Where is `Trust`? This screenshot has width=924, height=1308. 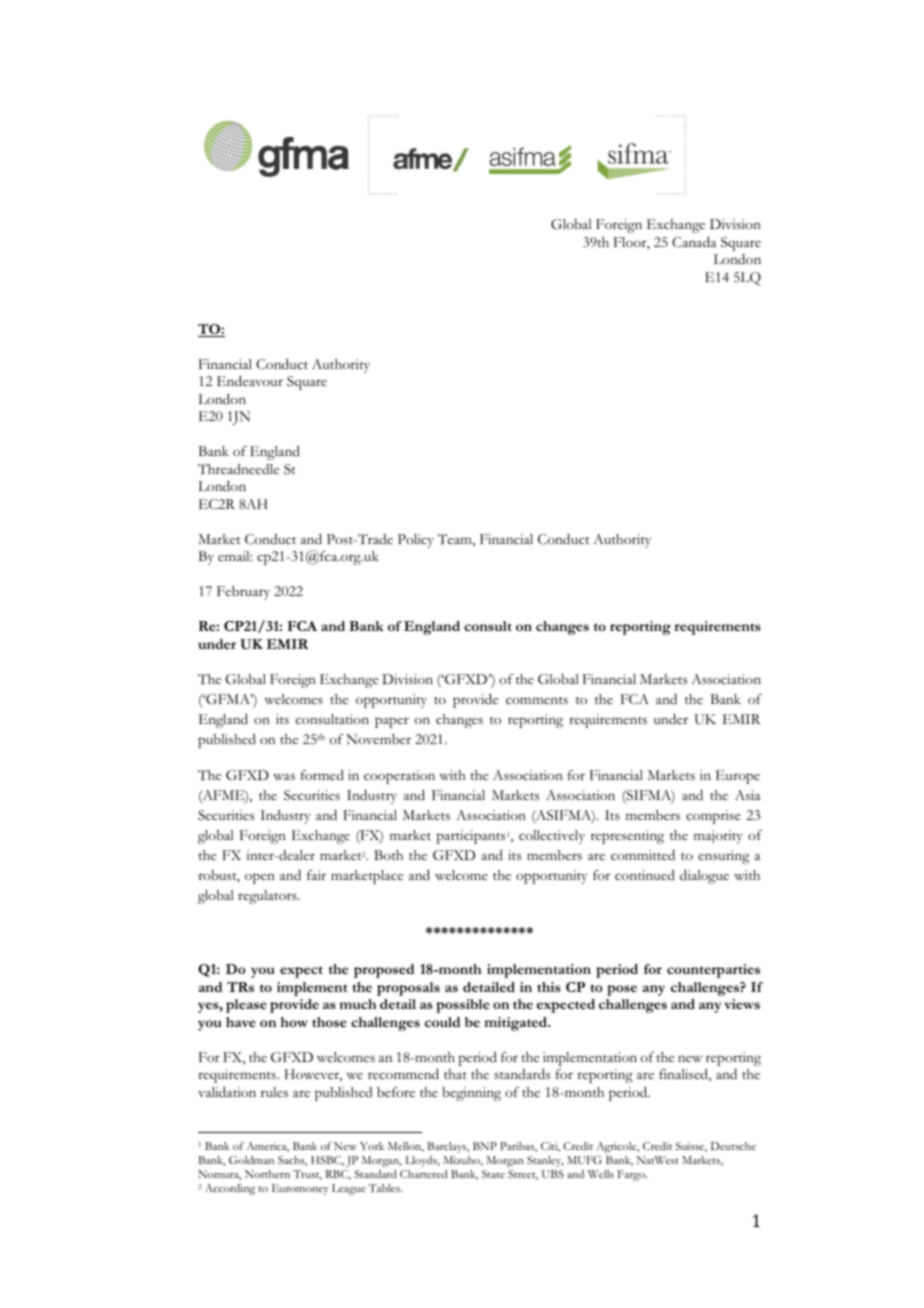
Trust is located at coordinates (307, 1175).
